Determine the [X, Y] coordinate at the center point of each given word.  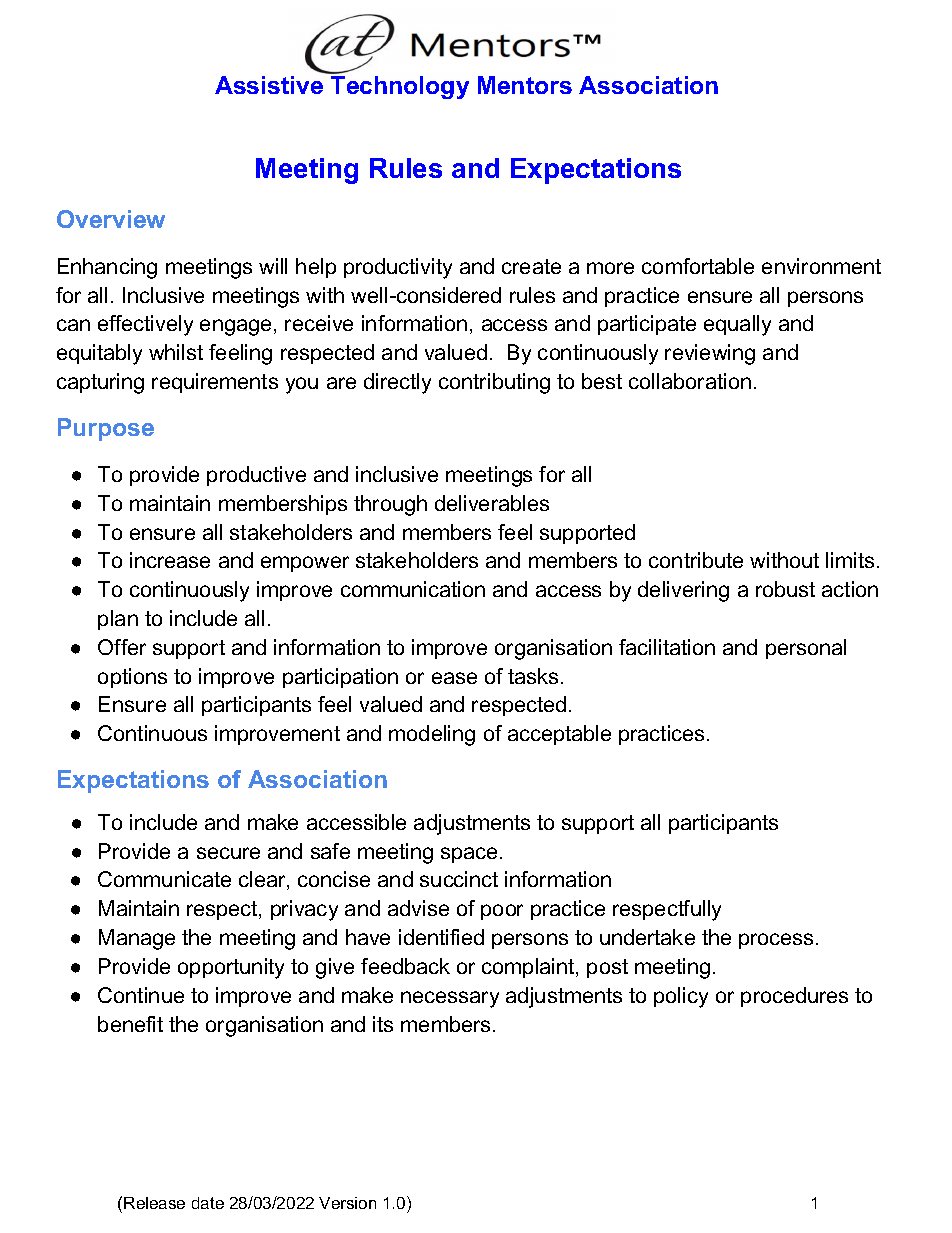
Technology [400, 87]
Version [347, 1203]
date [208, 1203]
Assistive [269, 85]
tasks [533, 676]
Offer [122, 647]
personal [806, 649]
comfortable [698, 266]
